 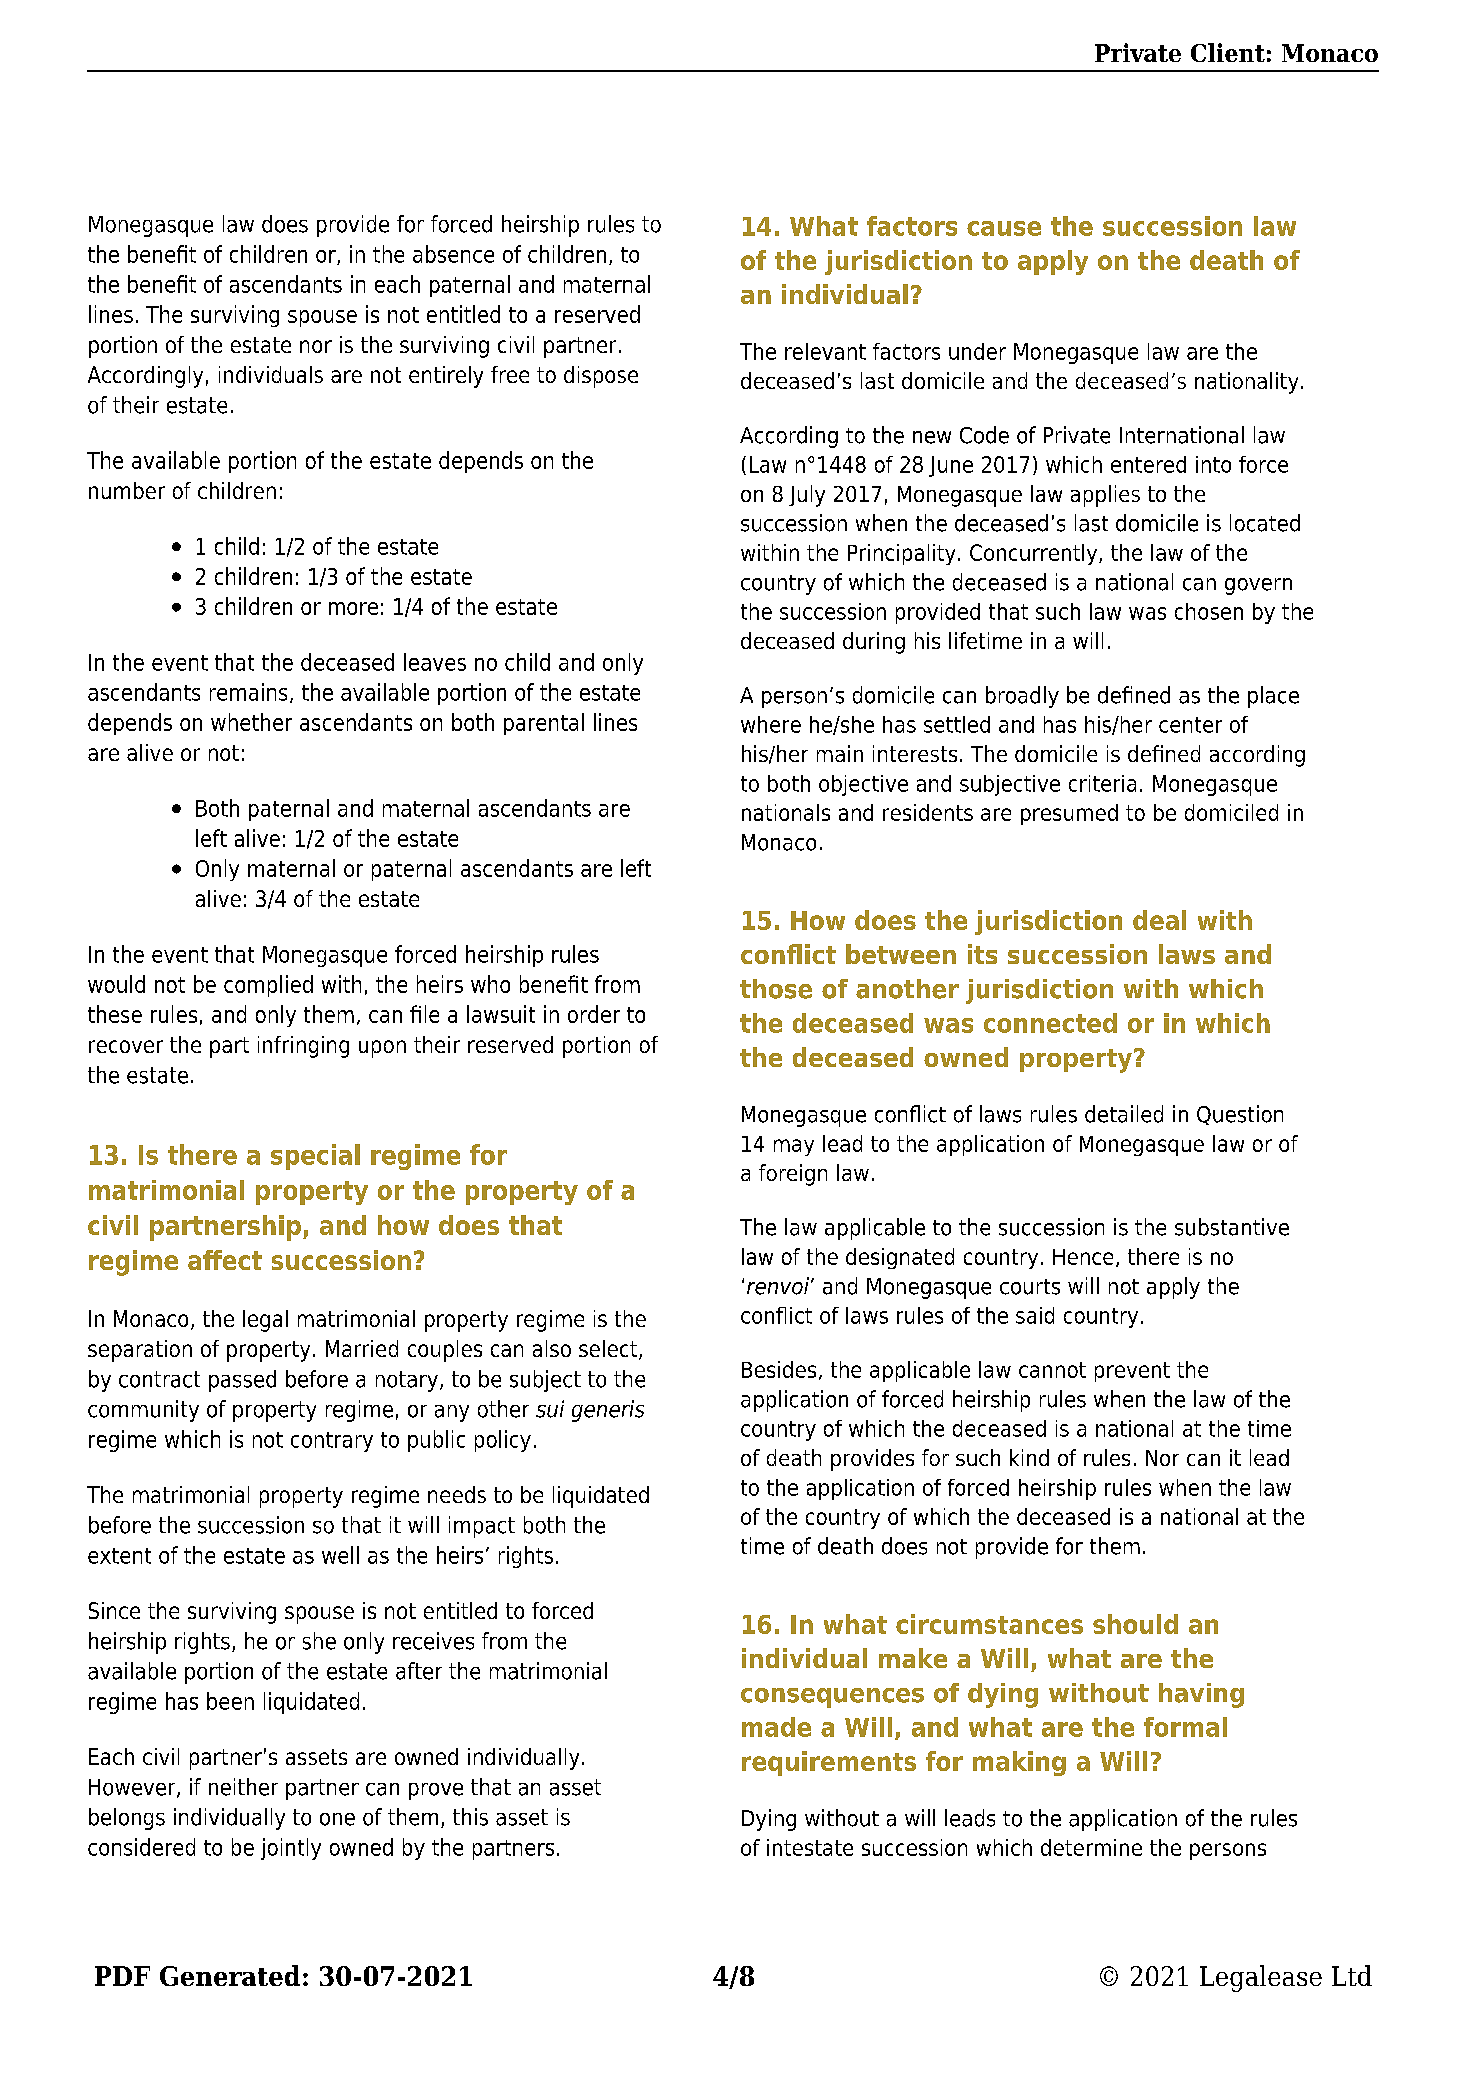 What do you see at coordinates (230, 1975) in the page?
I see `Generated` at bounding box center [230, 1975].
